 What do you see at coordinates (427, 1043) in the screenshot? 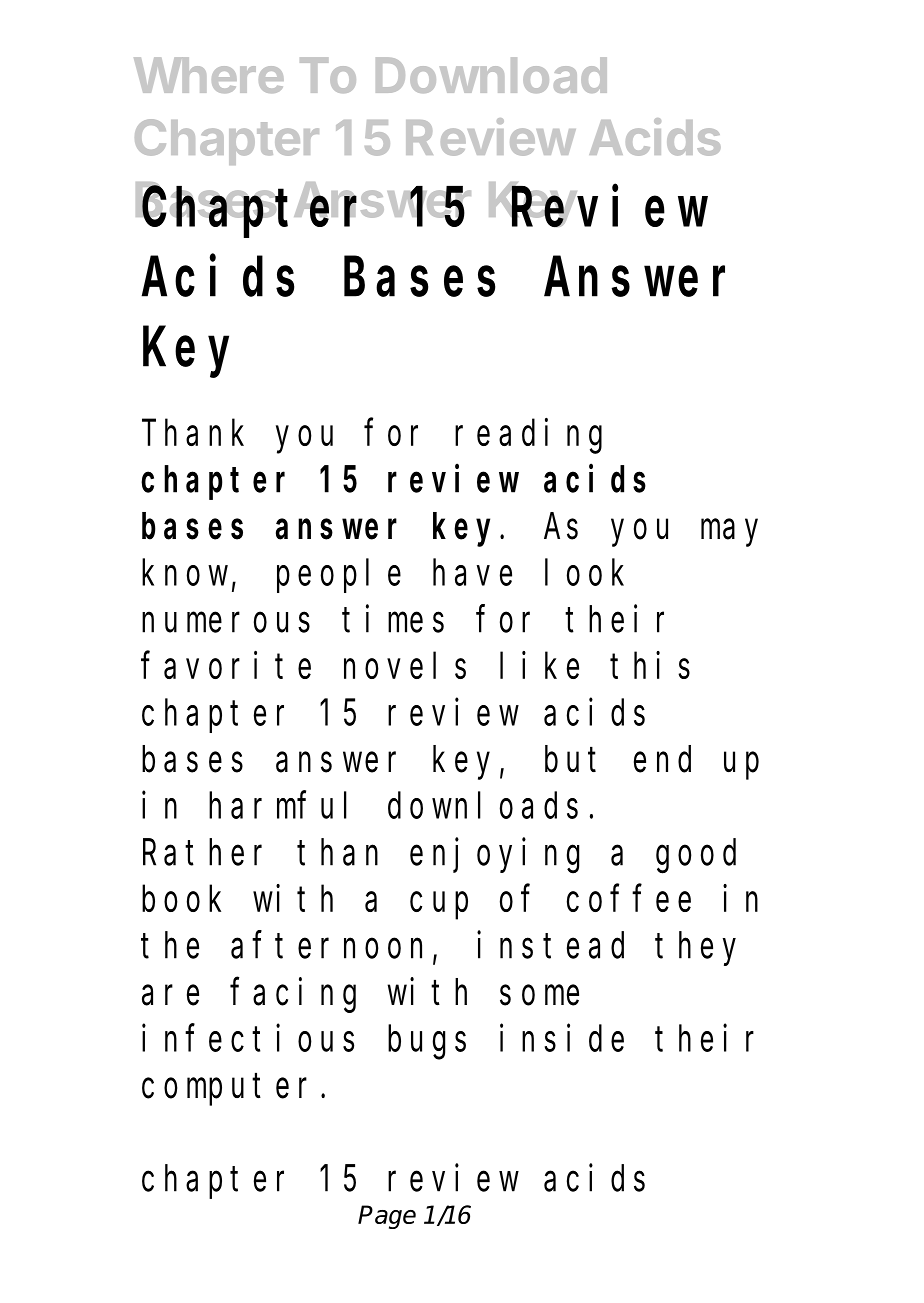
I see `bugs` at bounding box center [427, 1043].
